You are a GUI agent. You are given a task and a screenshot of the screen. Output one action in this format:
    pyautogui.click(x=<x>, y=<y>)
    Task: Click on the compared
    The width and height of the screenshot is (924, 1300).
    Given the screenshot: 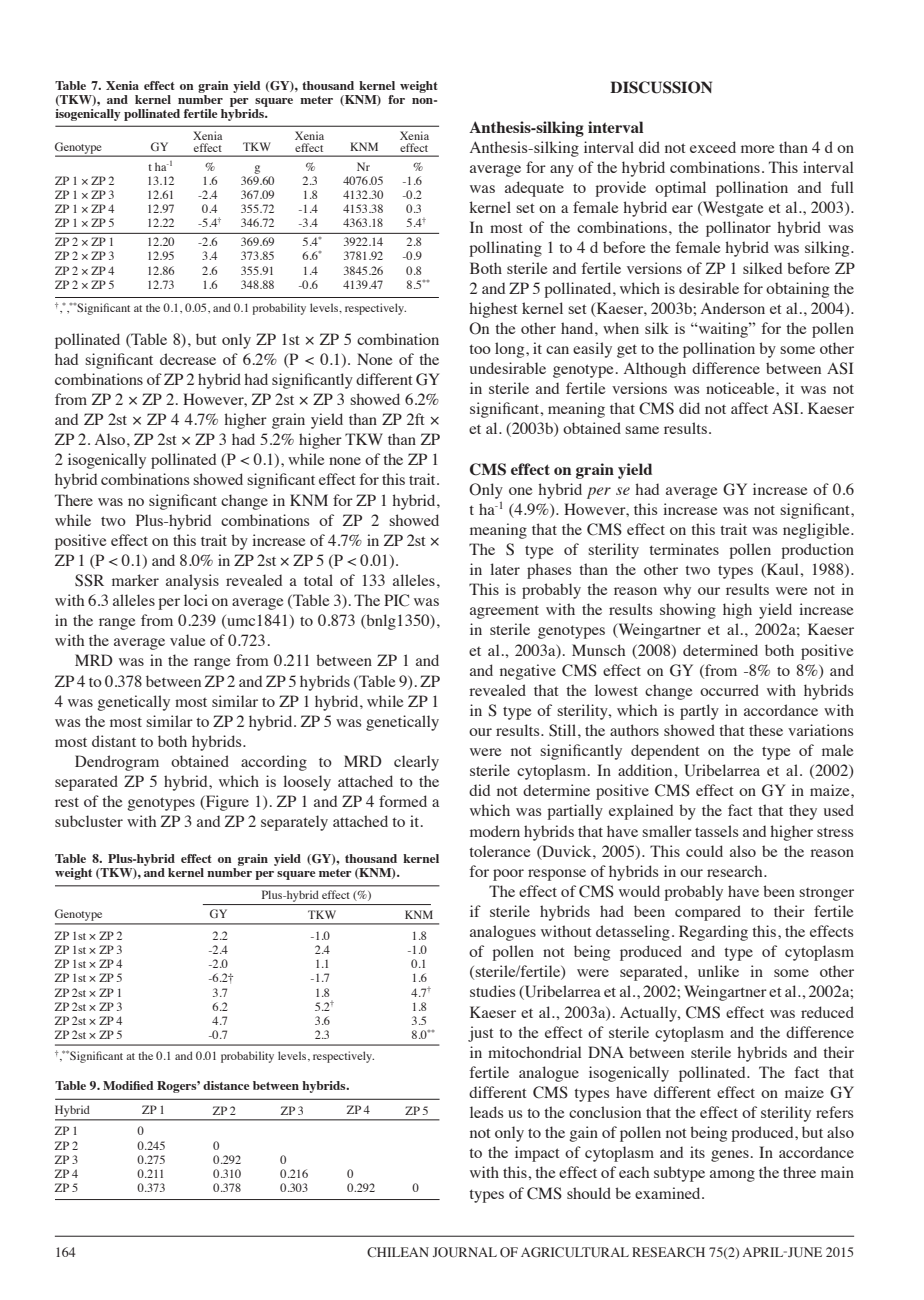 What is the action you would take?
    pyautogui.click(x=708, y=913)
